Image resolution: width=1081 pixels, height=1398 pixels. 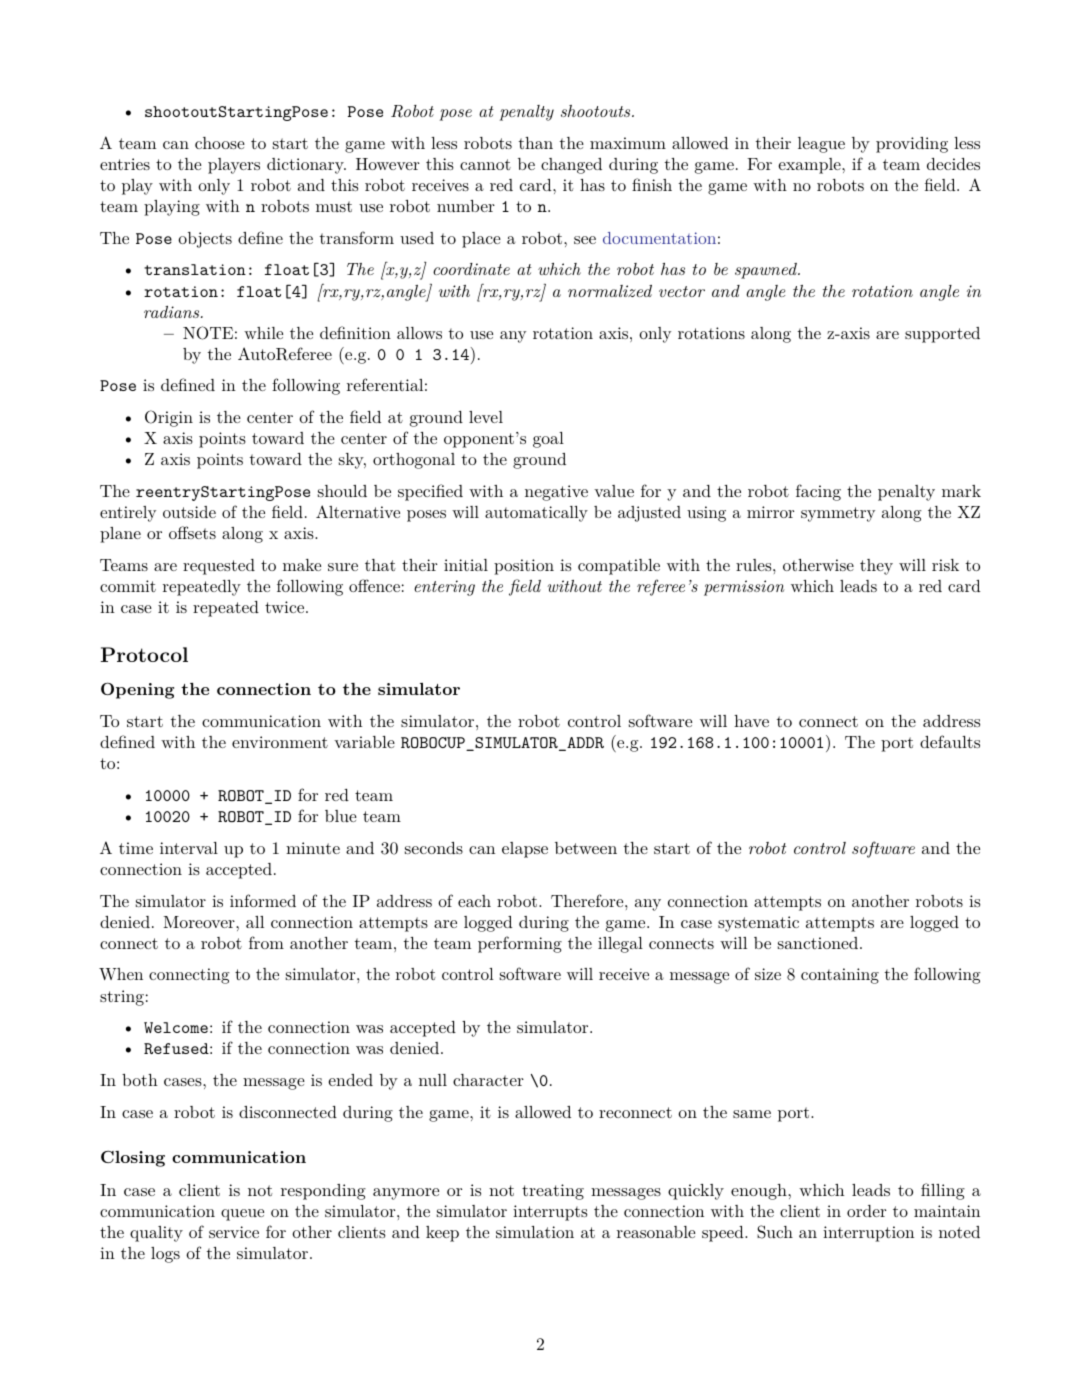 I want to click on from, so click(x=266, y=942).
